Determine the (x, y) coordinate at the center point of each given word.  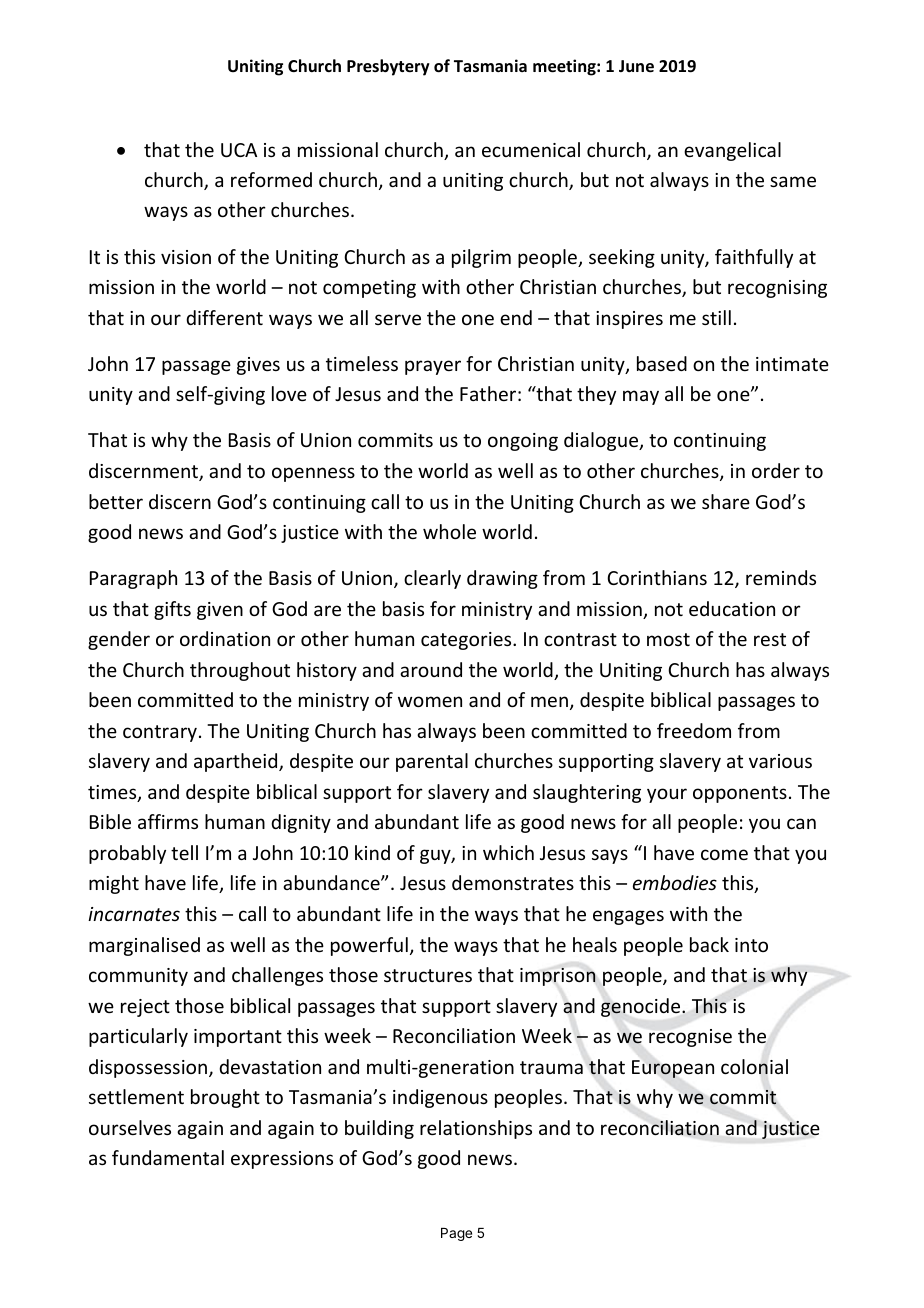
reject (145, 1008)
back (709, 944)
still (716, 317)
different (224, 317)
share (726, 501)
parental (432, 762)
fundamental (168, 1157)
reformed (271, 179)
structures (428, 975)
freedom (694, 730)
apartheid (237, 762)
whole (449, 531)
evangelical (732, 151)
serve (398, 319)
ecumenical (531, 149)
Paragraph (133, 579)
